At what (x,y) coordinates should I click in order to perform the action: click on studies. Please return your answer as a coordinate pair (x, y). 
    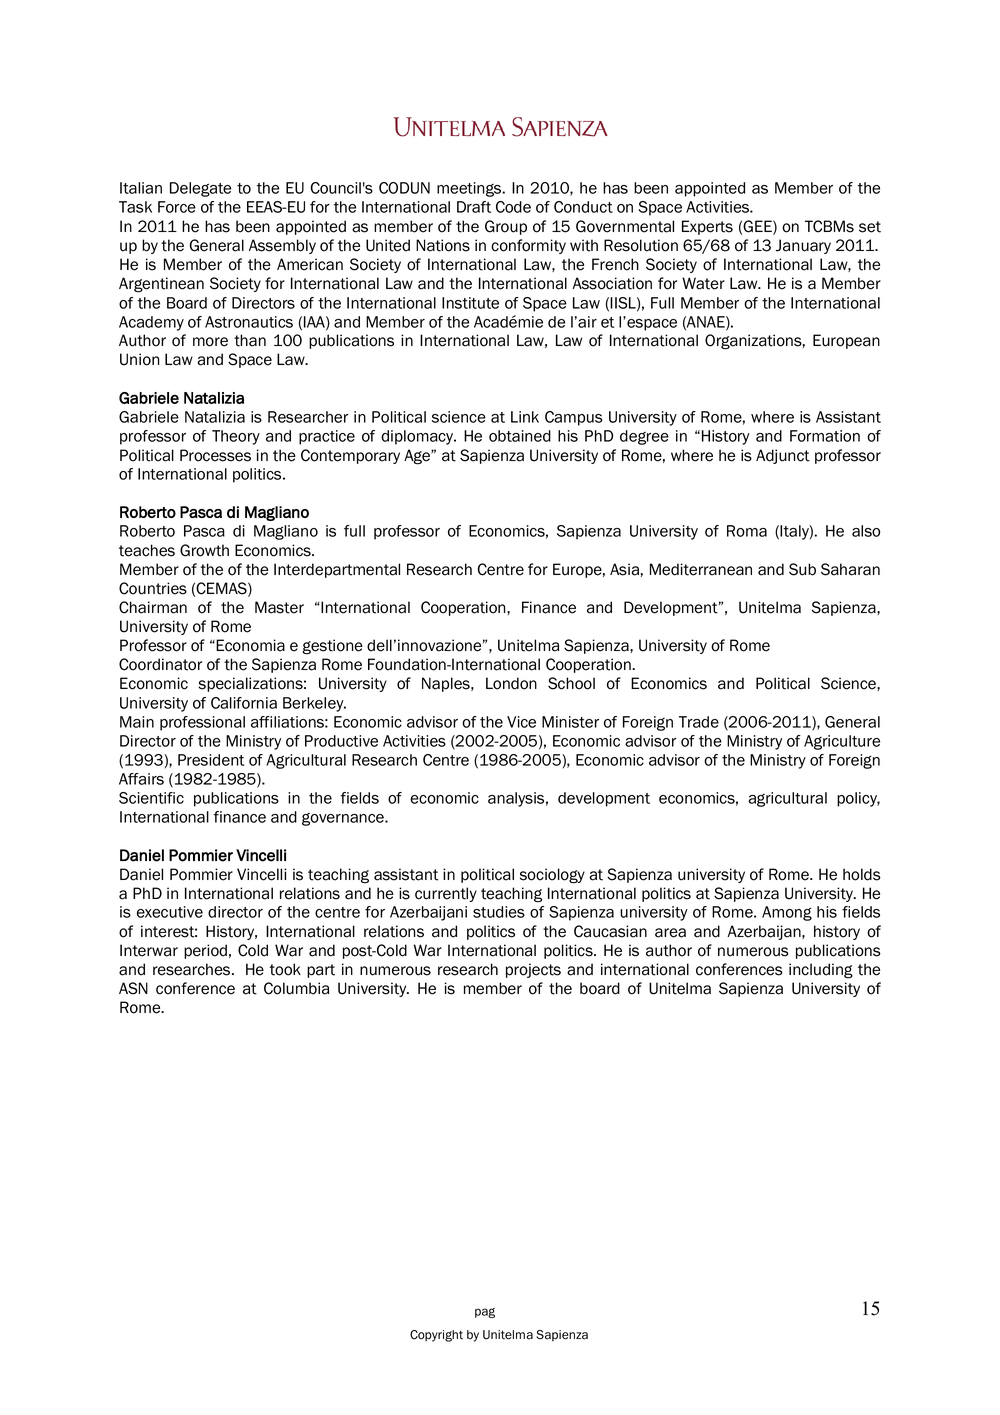
    Looking at the image, I should click on (499, 912).
